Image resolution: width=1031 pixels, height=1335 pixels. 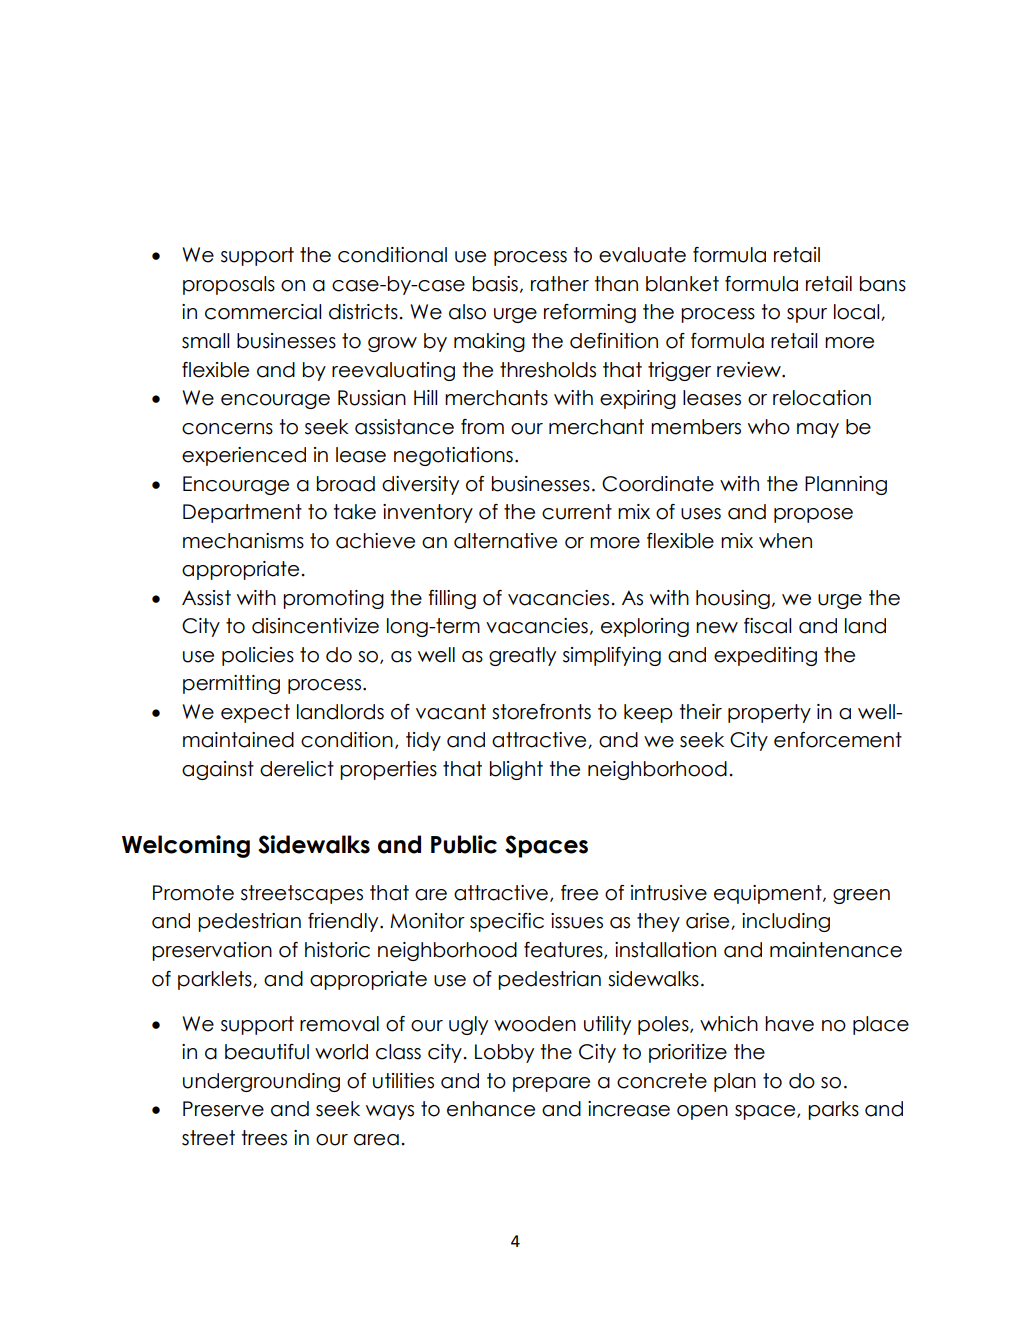 I want to click on when, so click(x=785, y=541).
